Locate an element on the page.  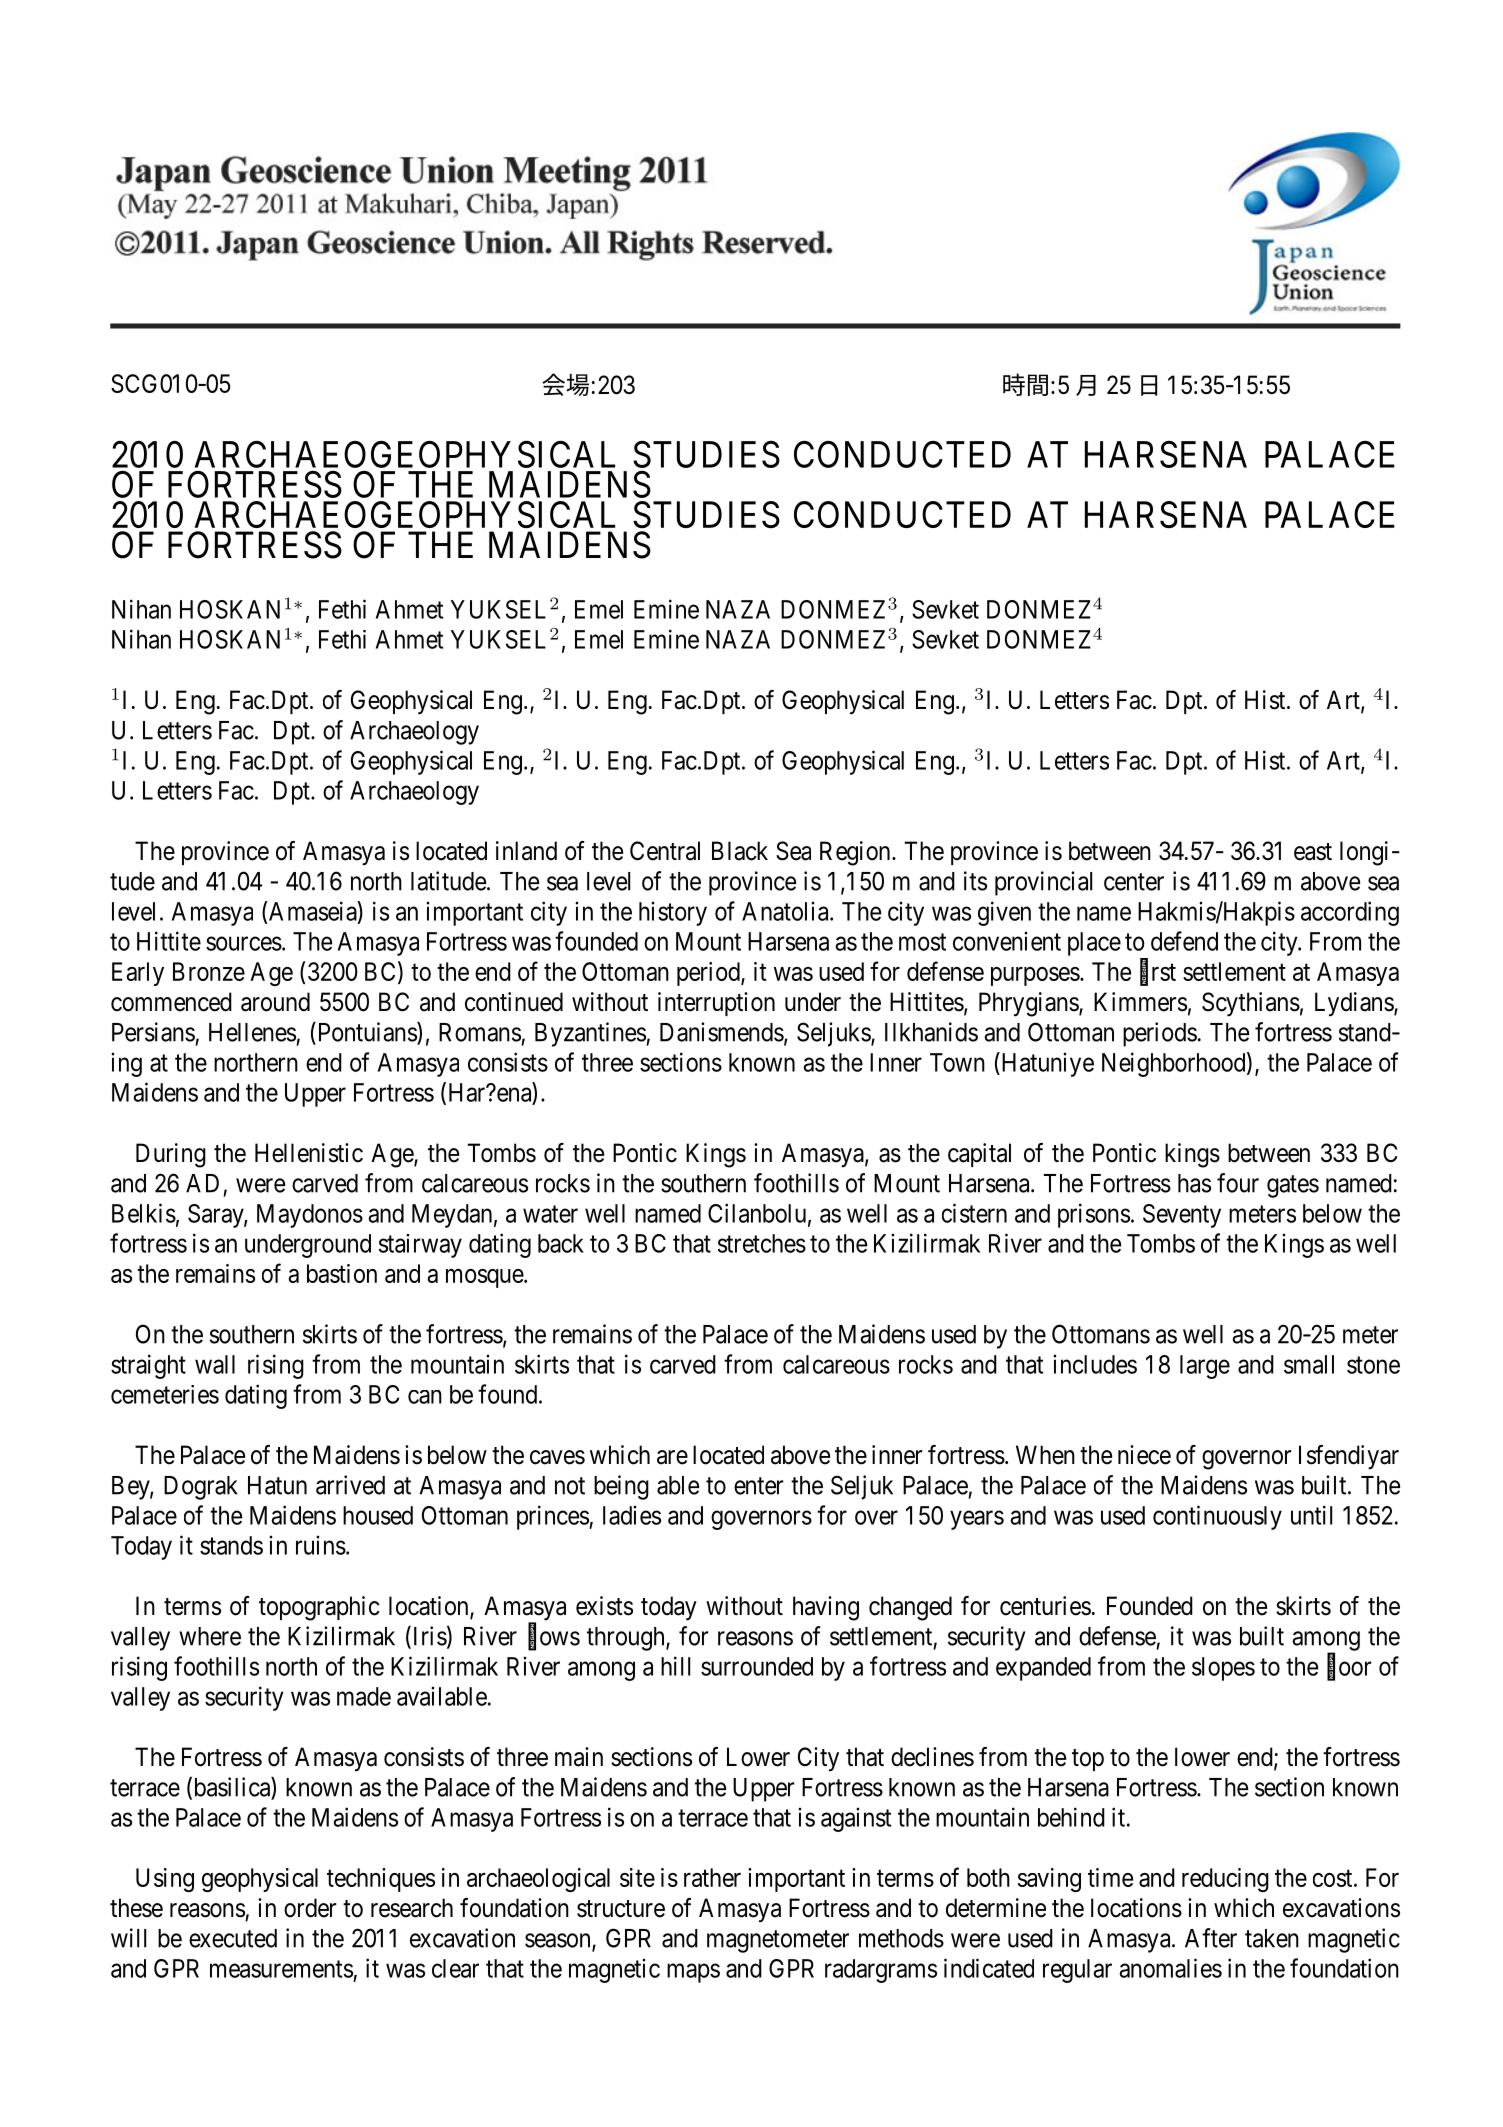
having is located at coordinates (826, 1608).
